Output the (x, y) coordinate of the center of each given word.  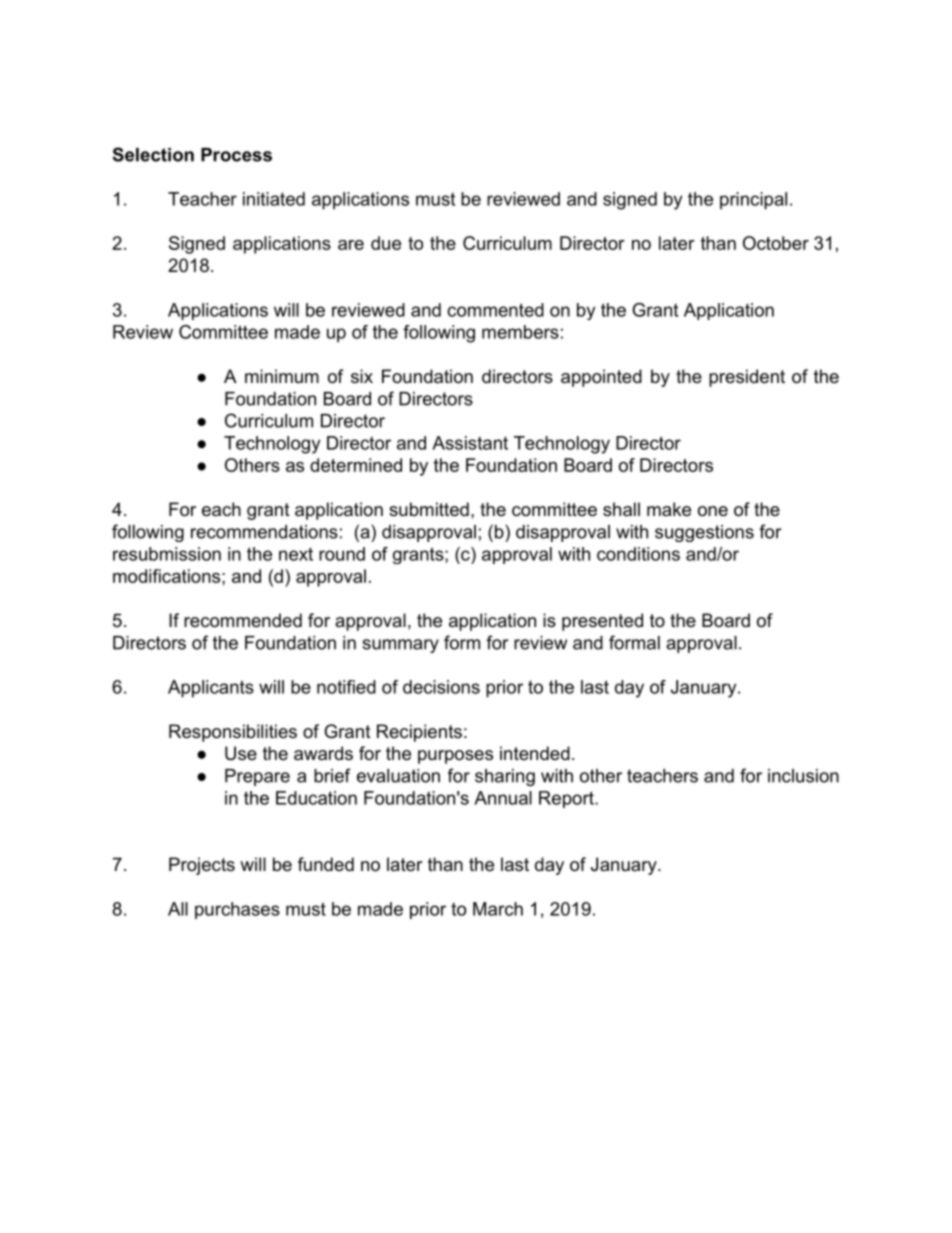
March (498, 909)
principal (753, 201)
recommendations (264, 532)
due (386, 243)
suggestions (704, 533)
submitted (429, 509)
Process (236, 155)
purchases (237, 910)
